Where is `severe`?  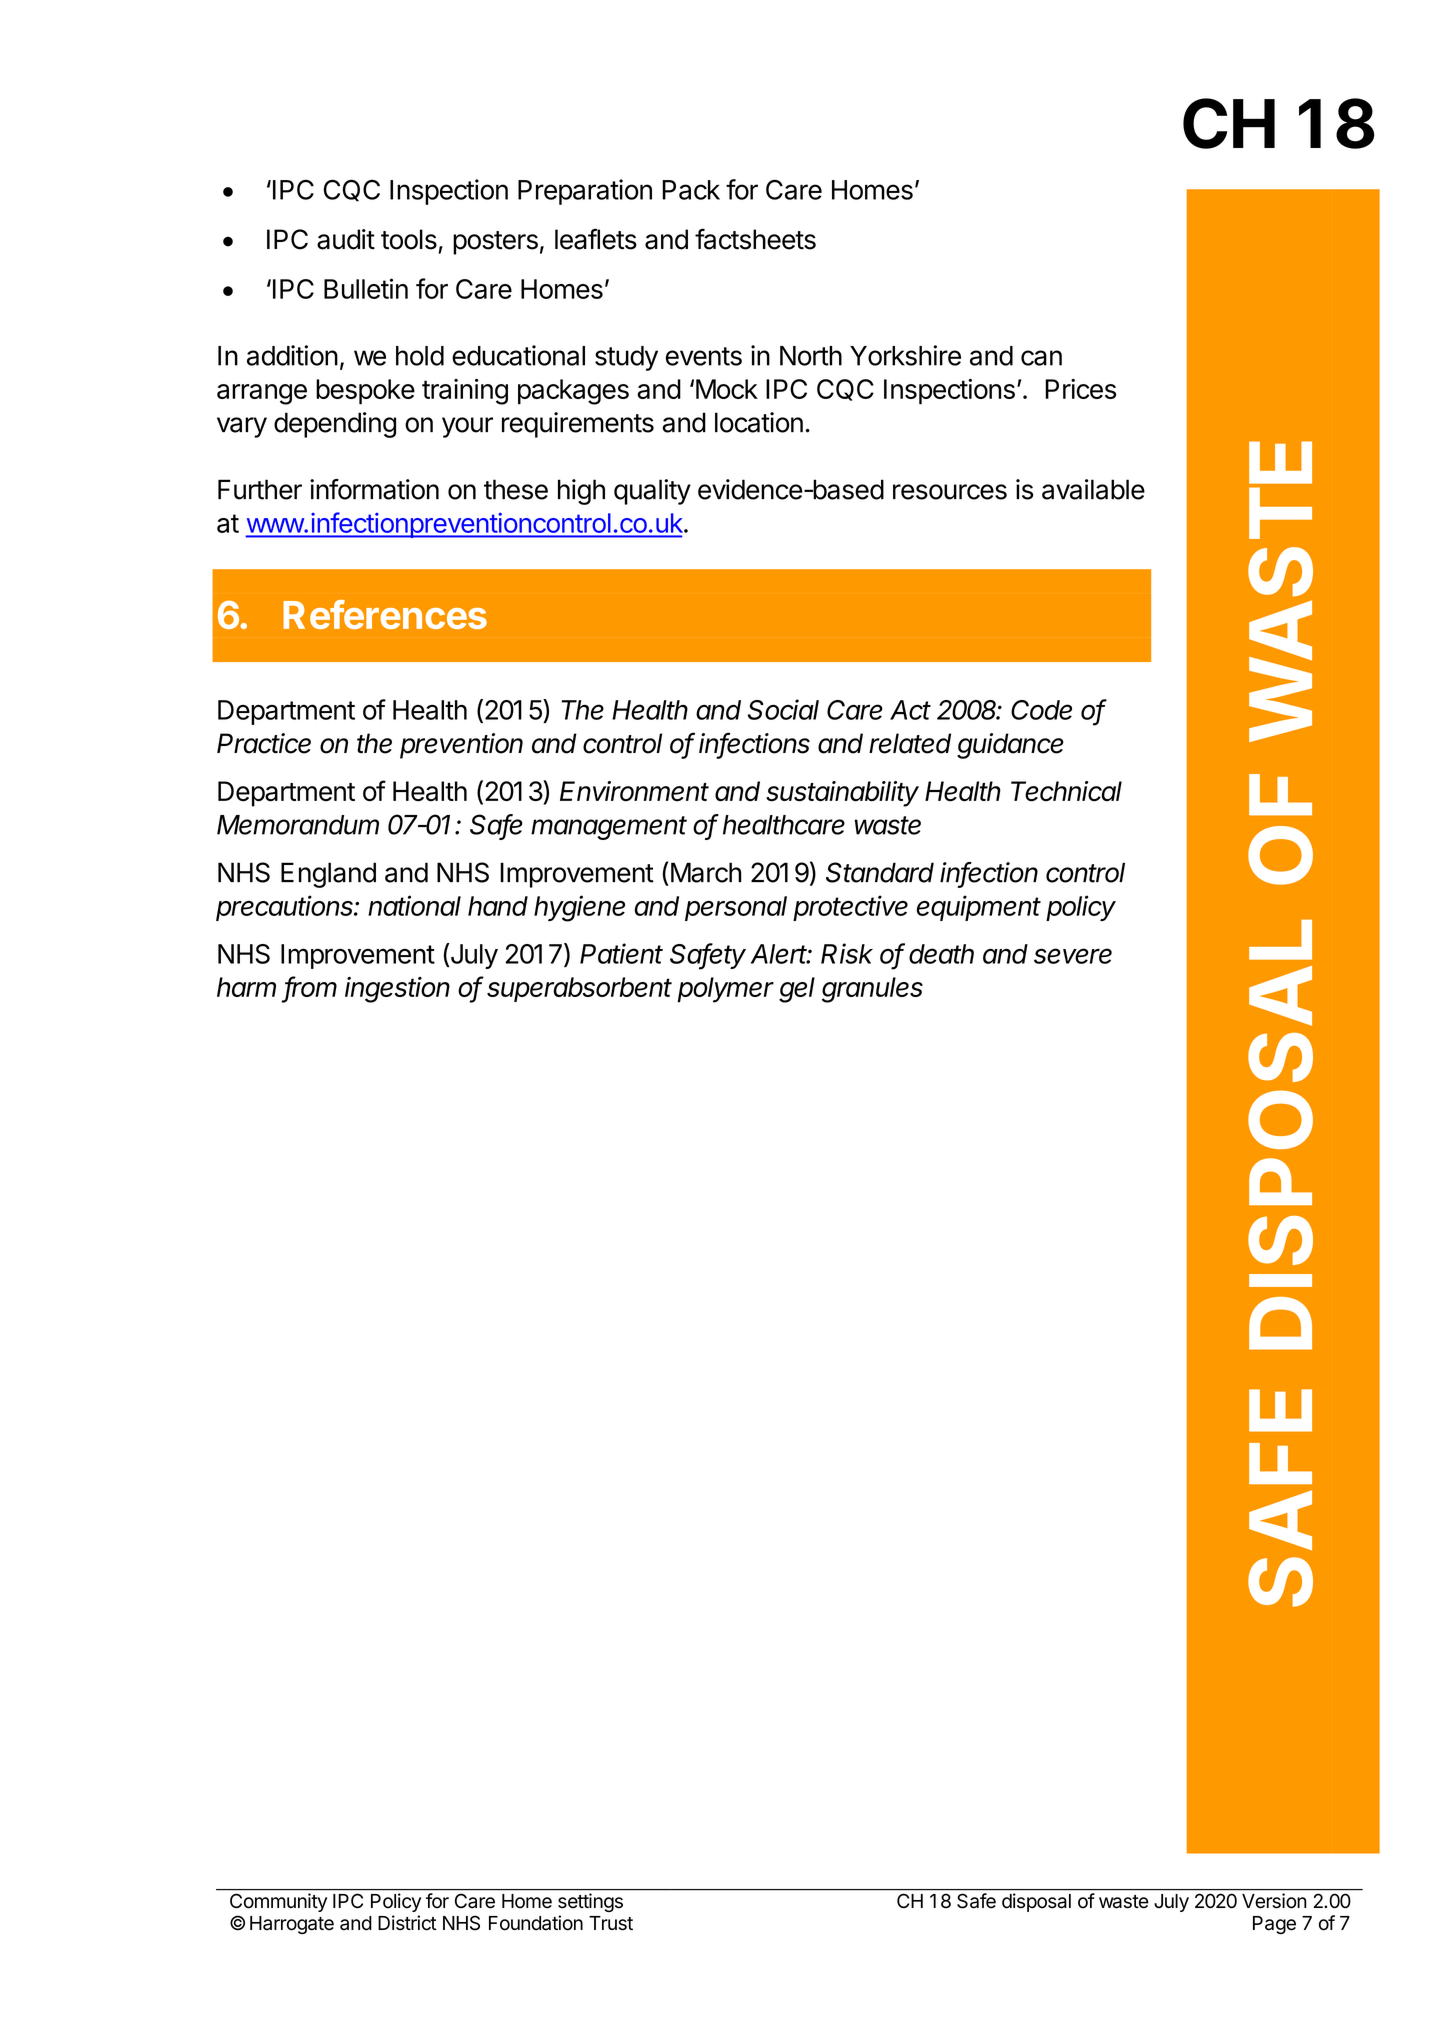 severe is located at coordinates (1073, 956).
